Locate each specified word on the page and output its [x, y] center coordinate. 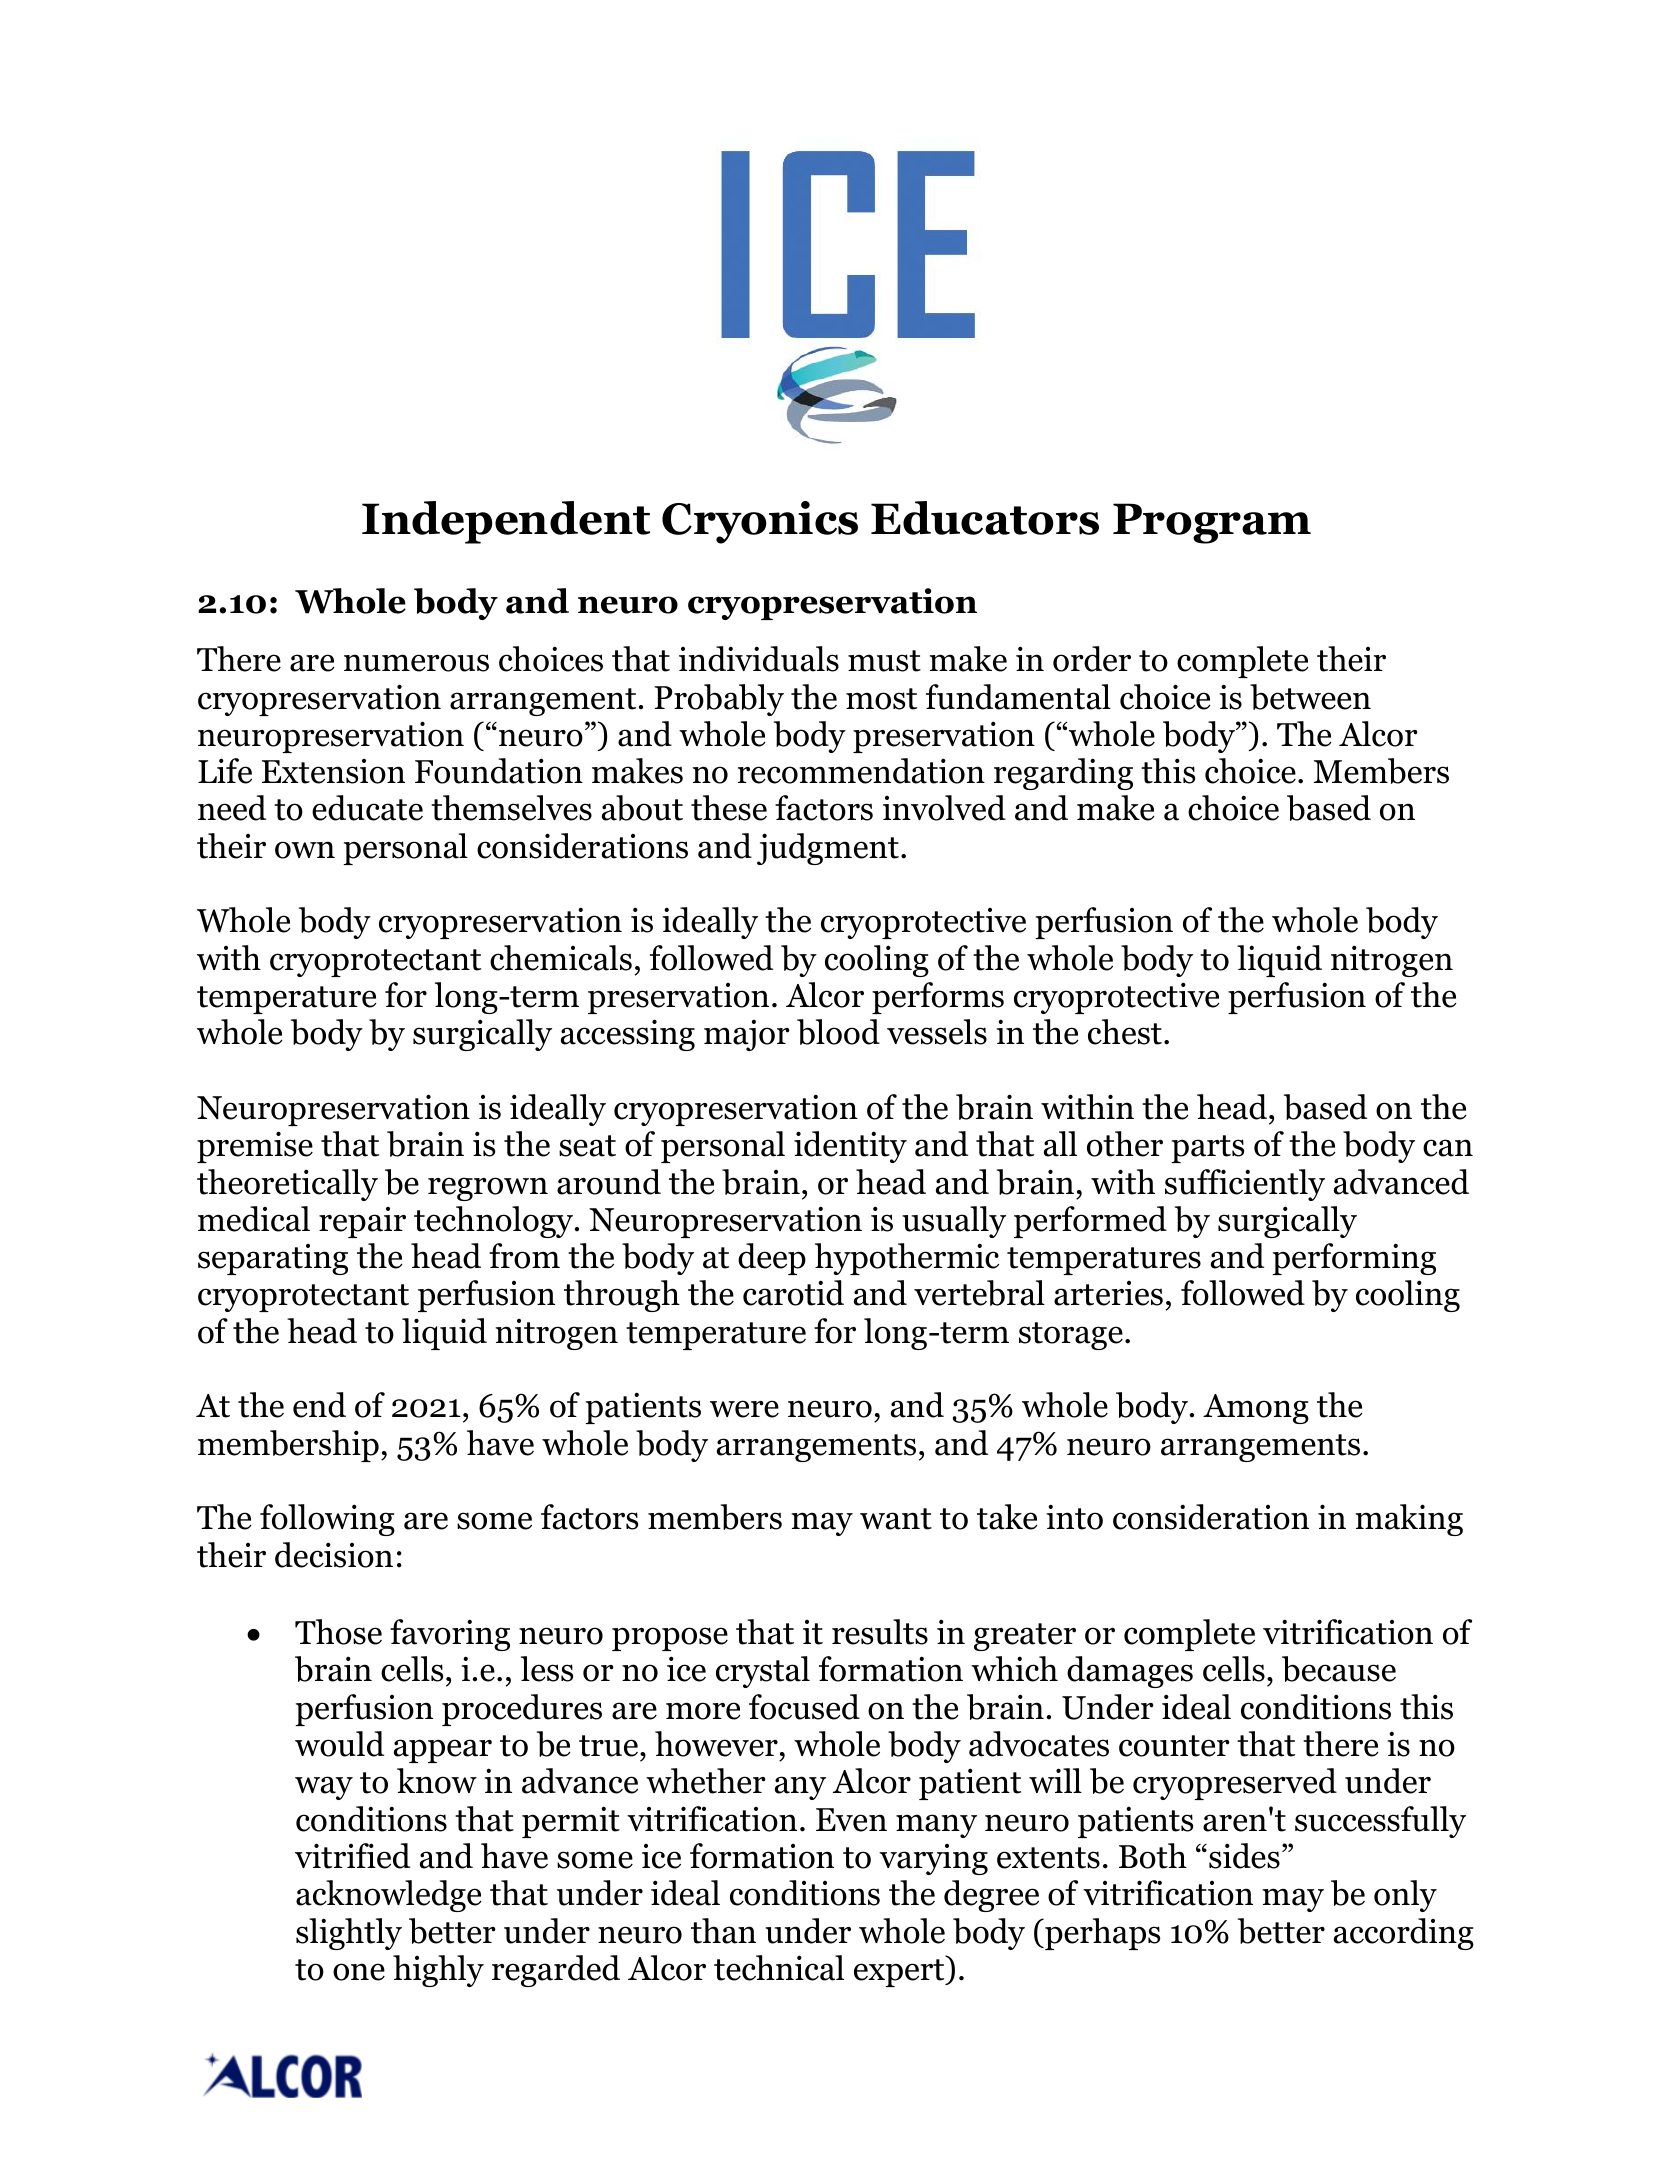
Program [1212, 523]
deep [772, 1259]
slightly [349, 1934]
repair [362, 1222]
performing [1354, 1259]
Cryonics [760, 522]
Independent [506, 522]
